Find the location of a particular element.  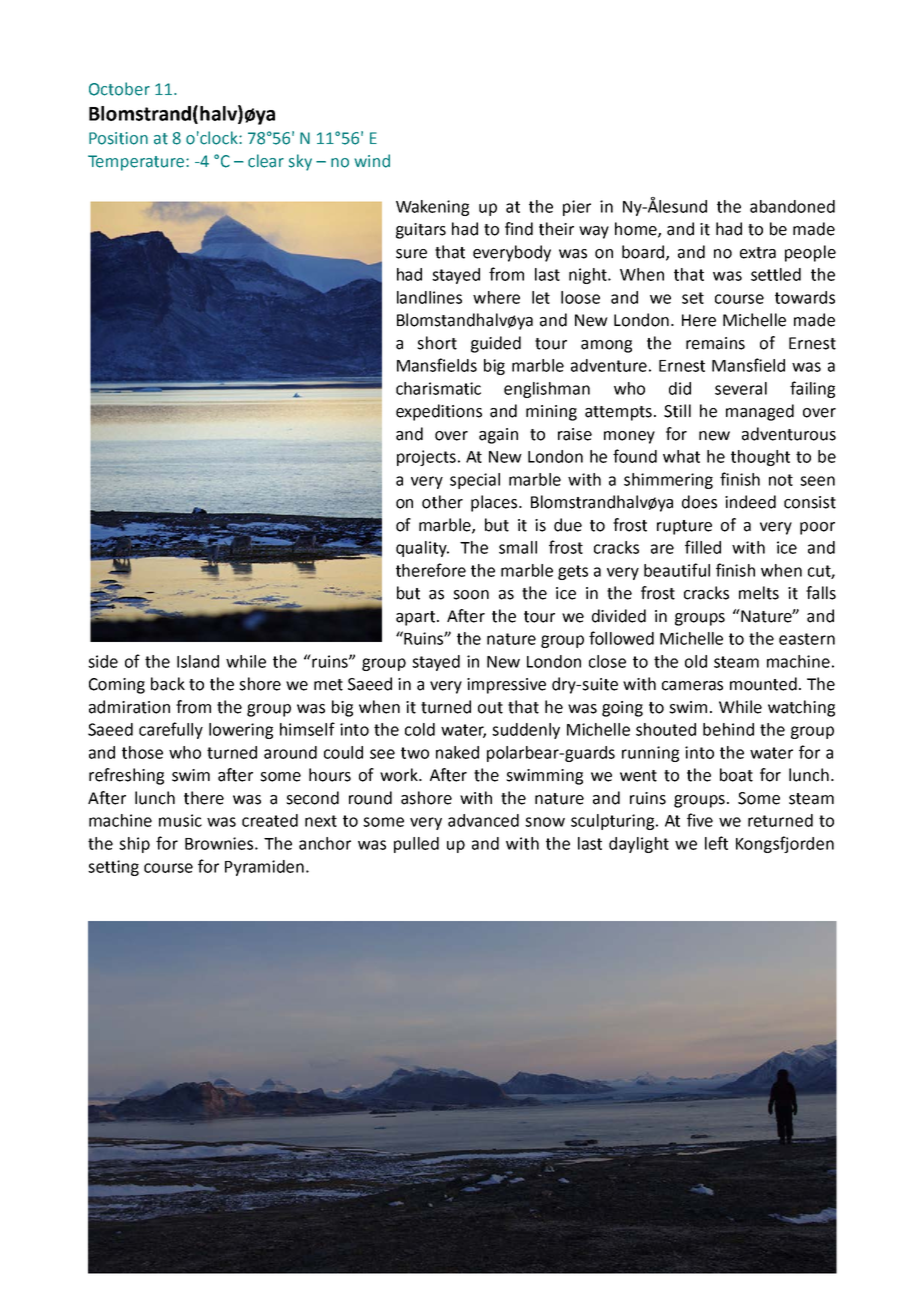

left is located at coordinates (716, 843).
